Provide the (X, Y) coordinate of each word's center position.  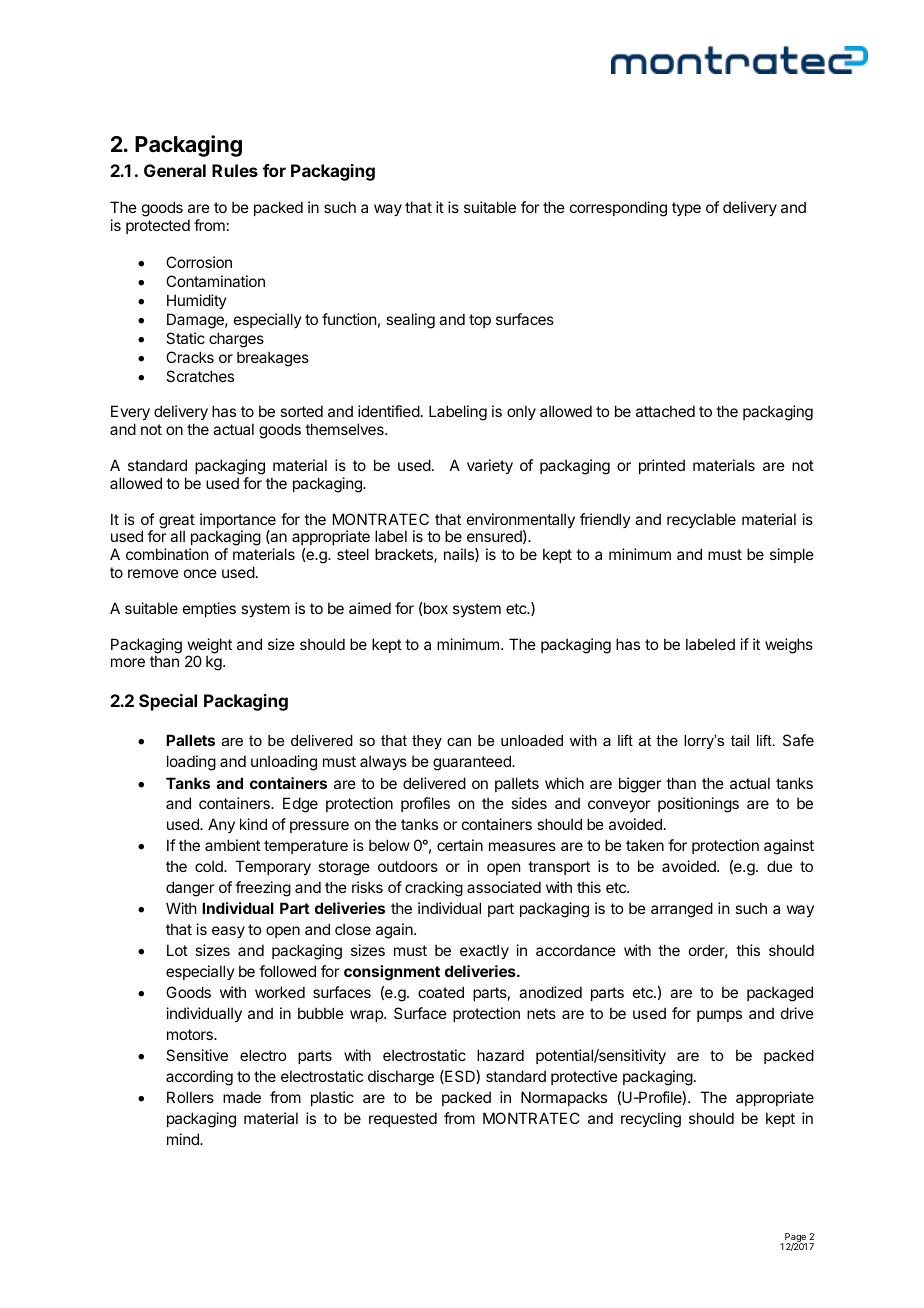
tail (740, 740)
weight (210, 647)
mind (184, 1139)
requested (403, 1119)
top (480, 321)
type (686, 209)
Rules (235, 170)
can (459, 742)
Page (795, 1239)
